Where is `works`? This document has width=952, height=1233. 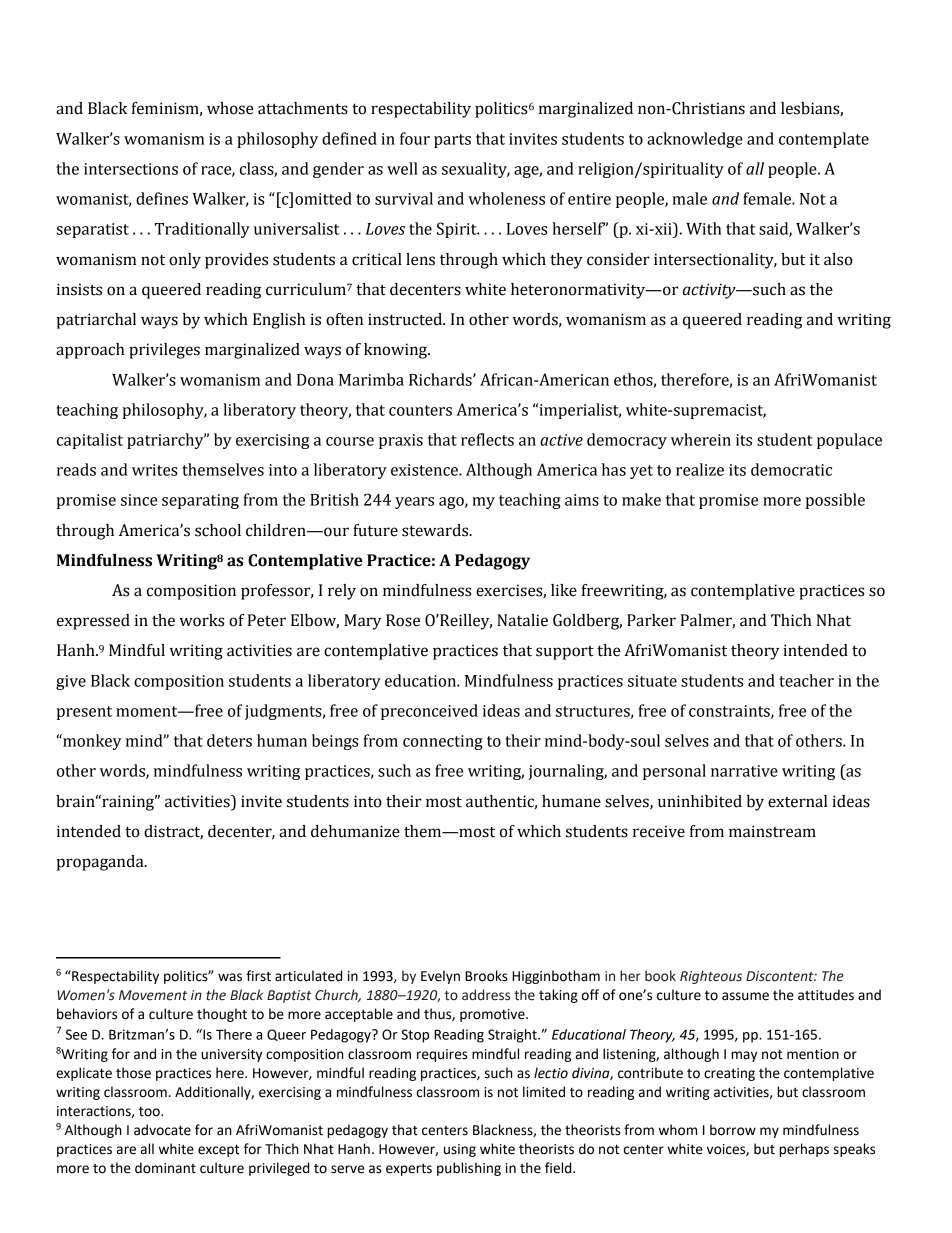 works is located at coordinates (201, 620).
